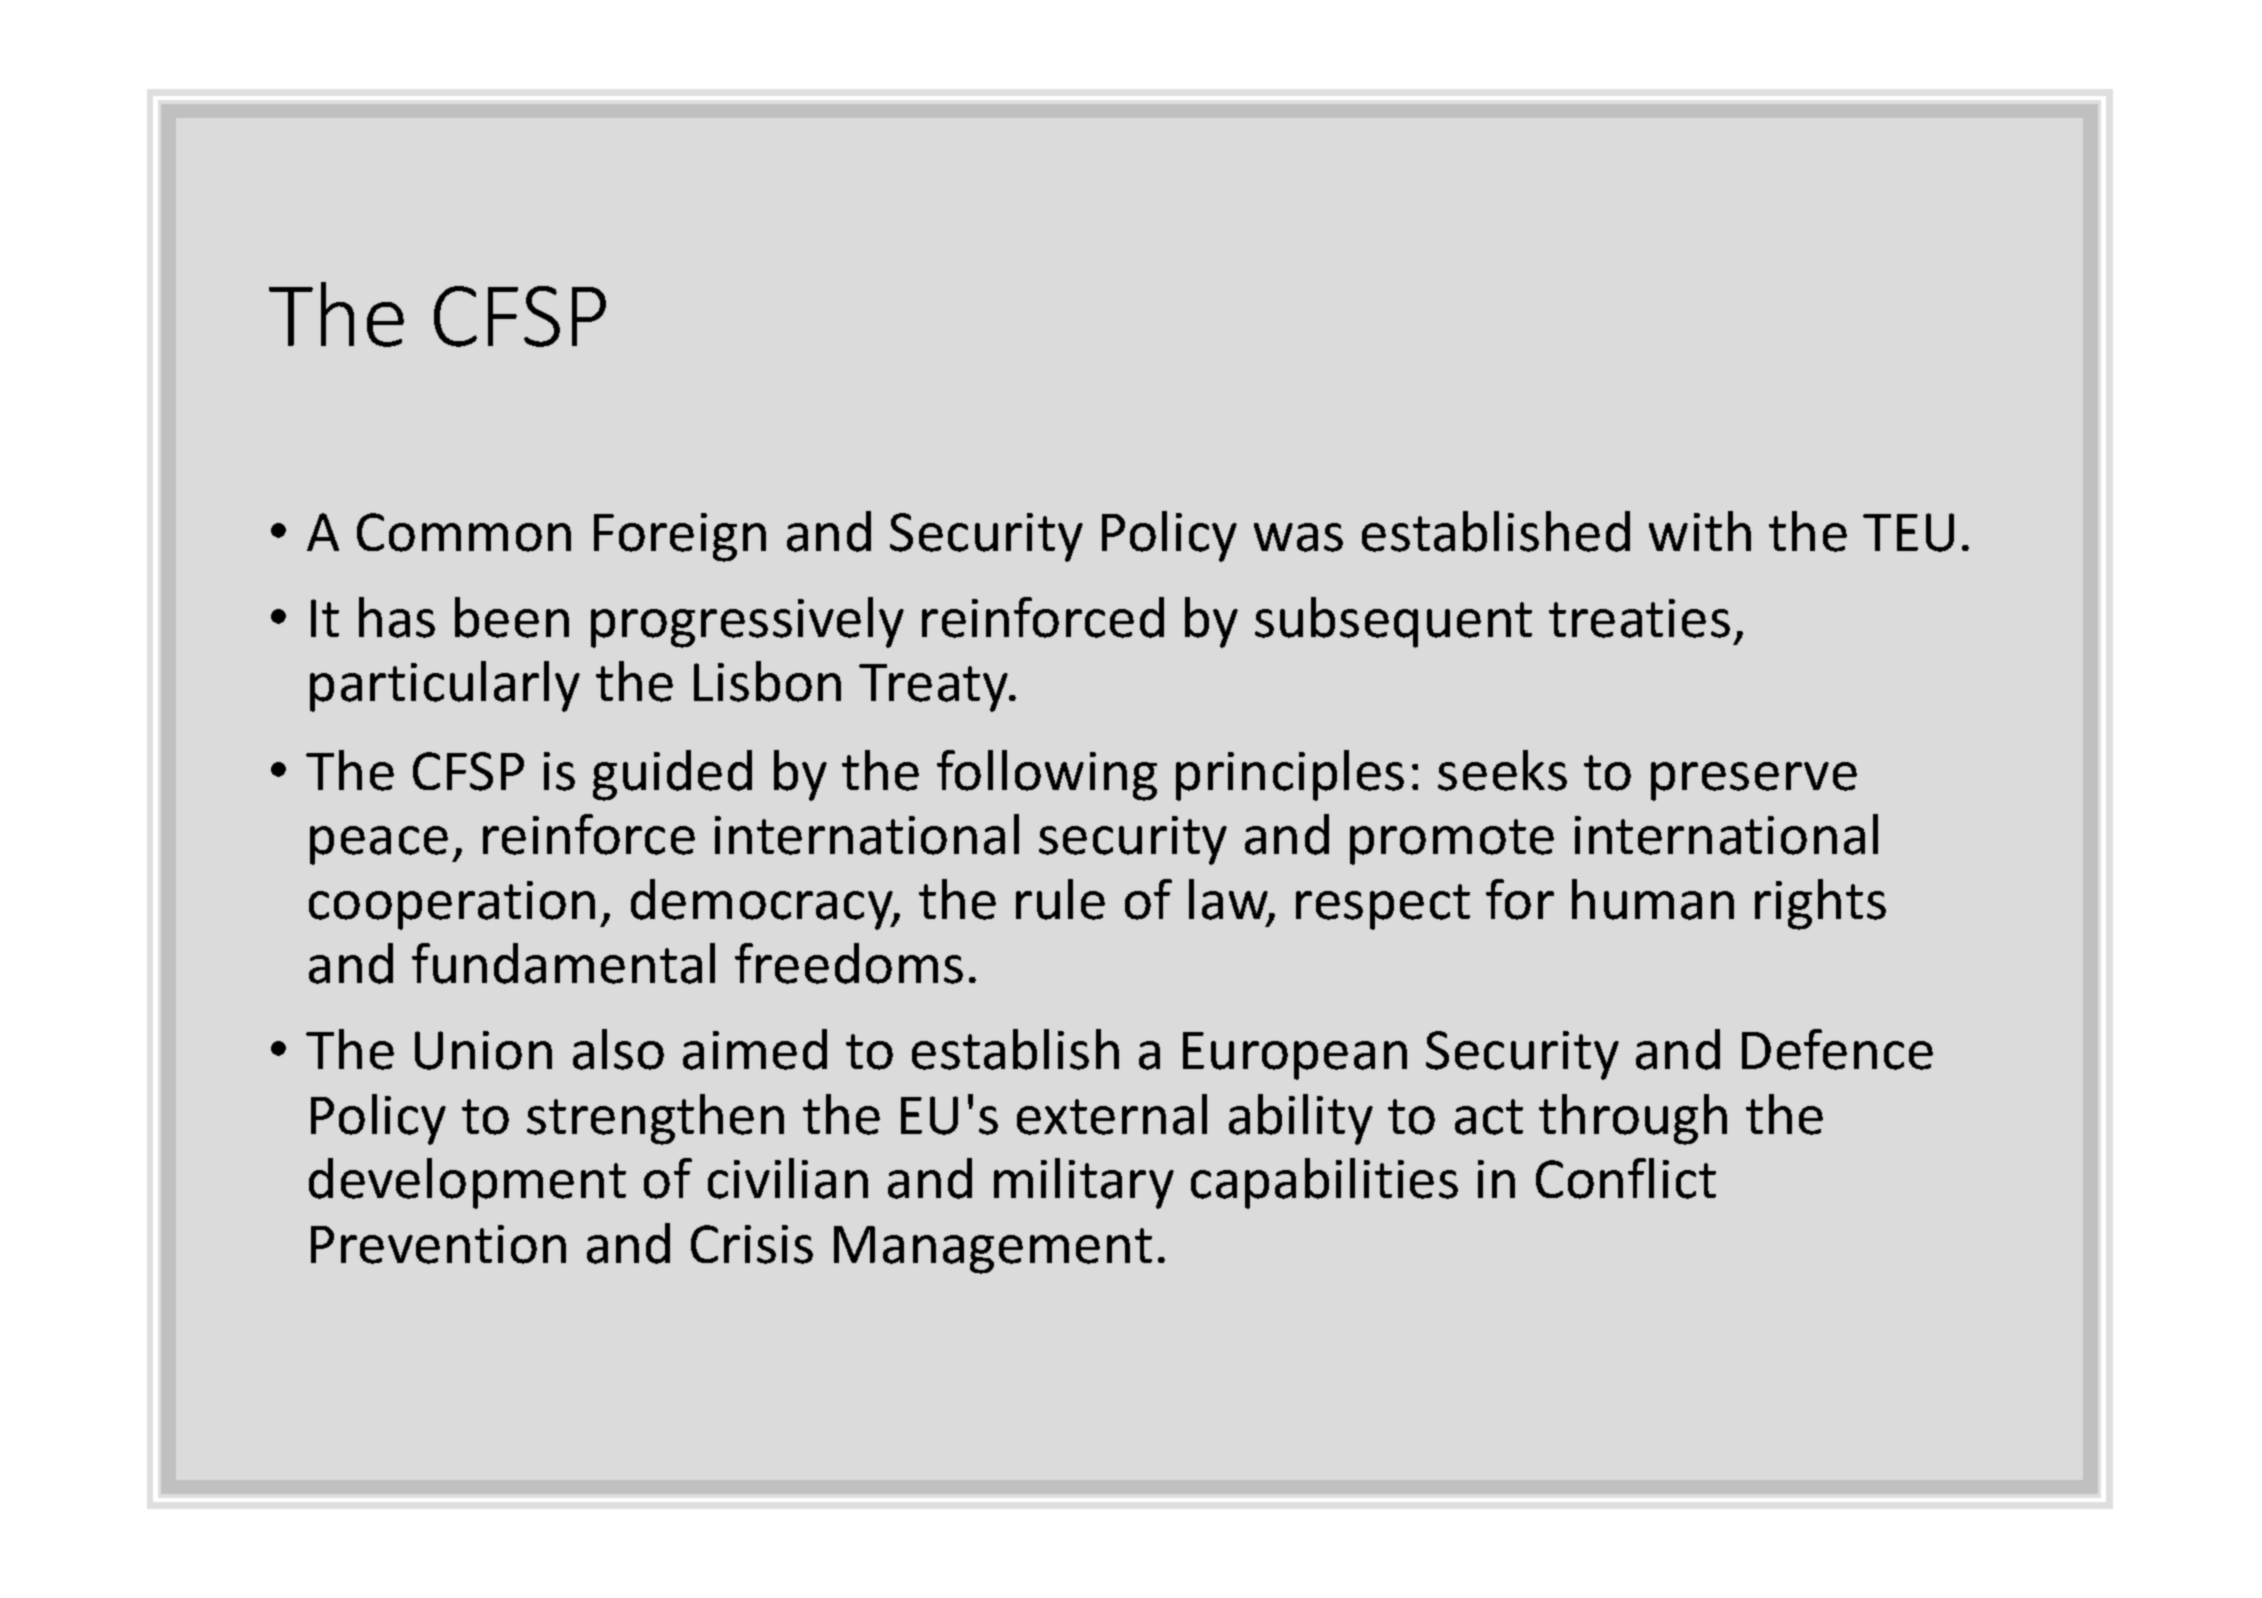 This screenshot has height=1598, width=2262. Describe the element at coordinates (1298, 537) in the screenshot. I see `was` at that location.
